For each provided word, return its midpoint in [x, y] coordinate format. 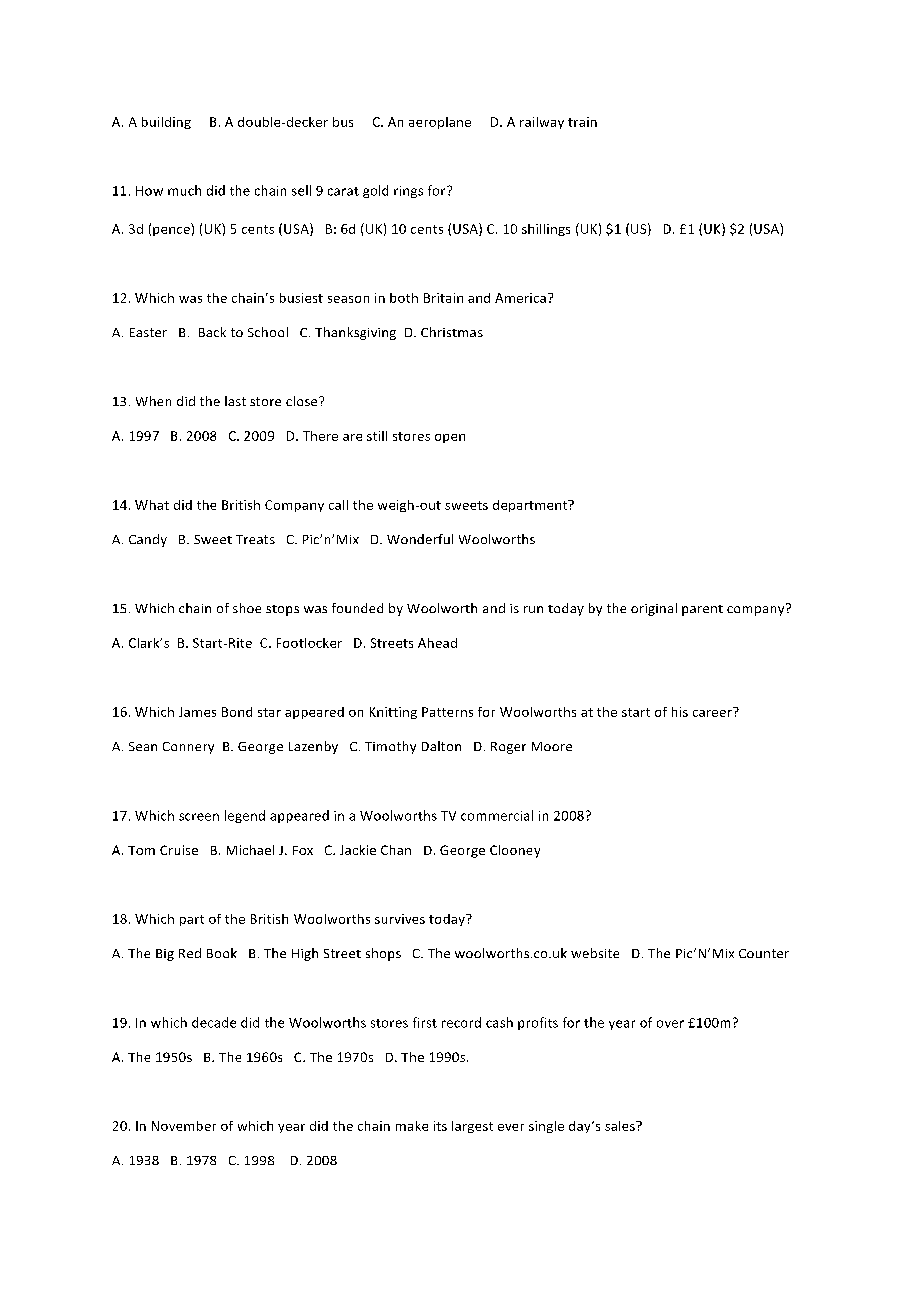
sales [621, 1126]
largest [472, 1127]
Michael [250, 850]
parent [702, 610]
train [582, 122]
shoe [247, 608]
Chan [396, 850]
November [184, 1126]
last [235, 401]
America [520, 298]
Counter [764, 953]
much [184, 190]
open [450, 438]
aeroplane [440, 123]
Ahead [437, 643]
